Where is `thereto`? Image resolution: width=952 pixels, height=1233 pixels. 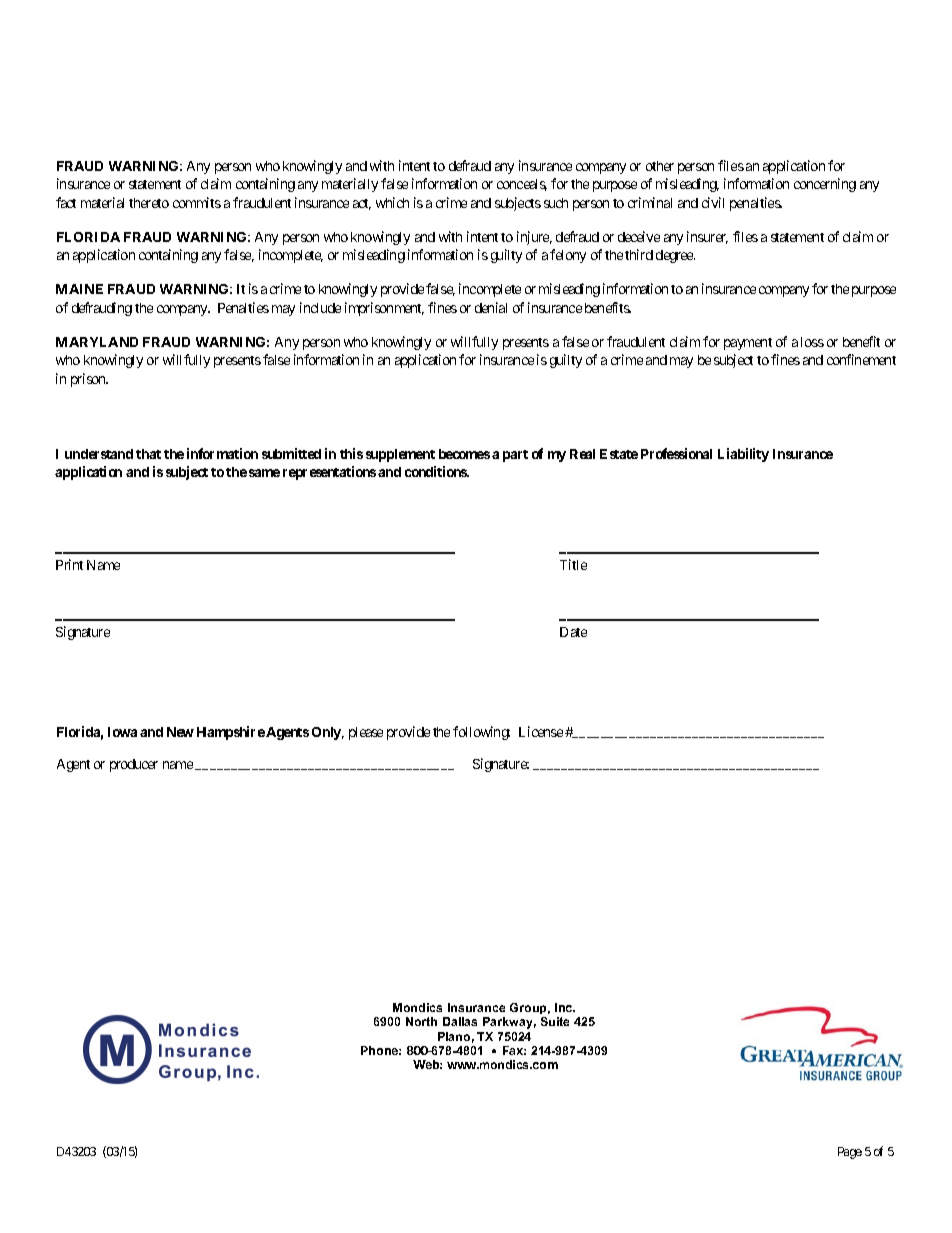 thereto is located at coordinates (149, 203).
